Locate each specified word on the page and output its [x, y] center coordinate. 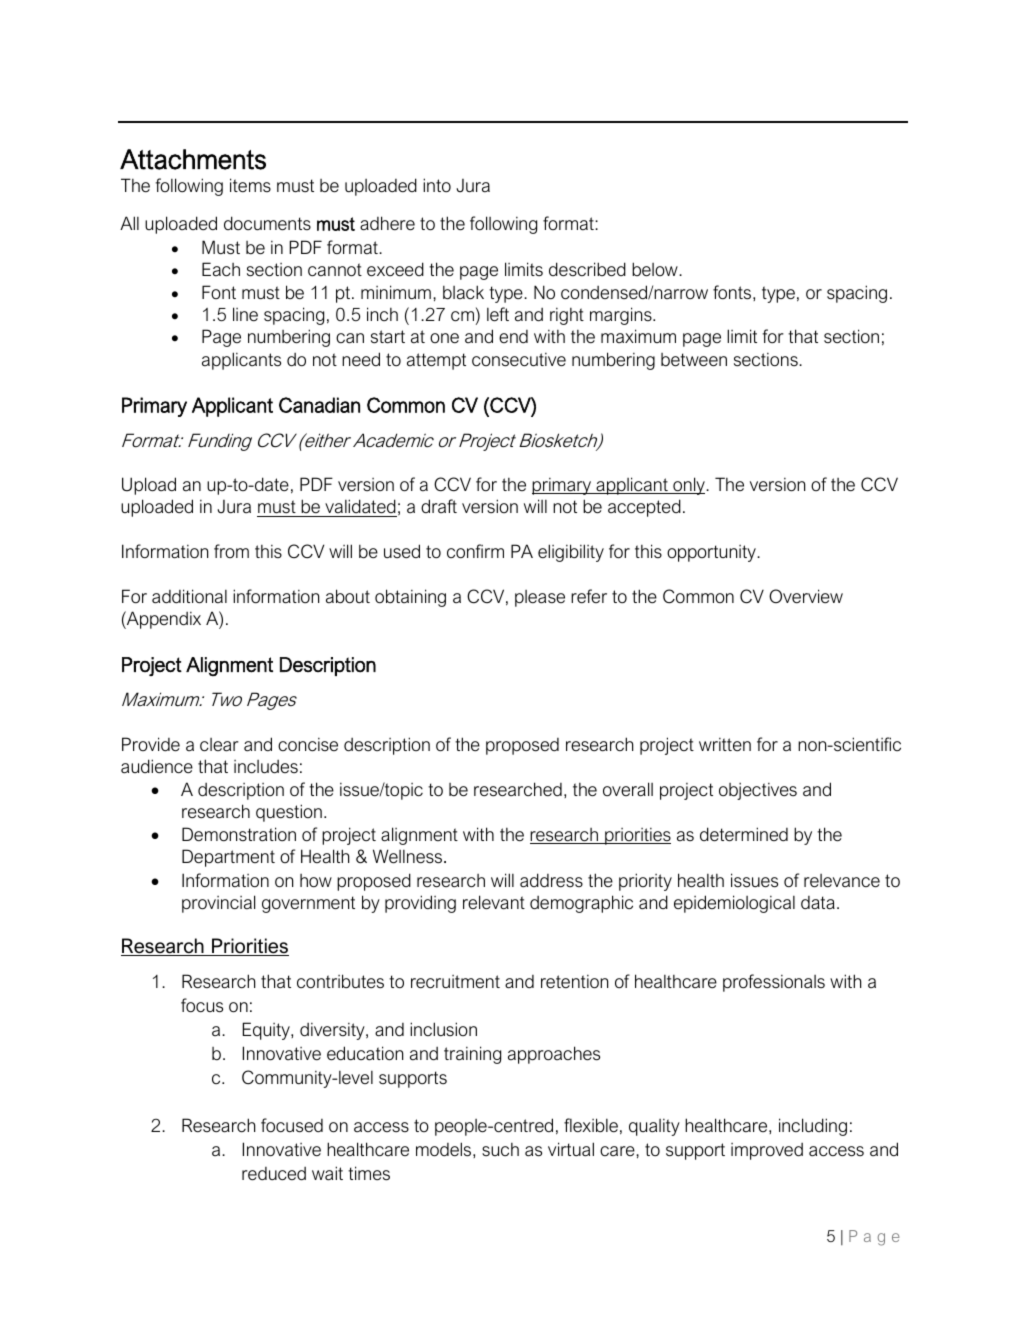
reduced [274, 1174]
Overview [806, 596]
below [656, 269]
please [540, 598]
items [250, 185]
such [500, 1150]
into [437, 185]
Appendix [163, 620]
